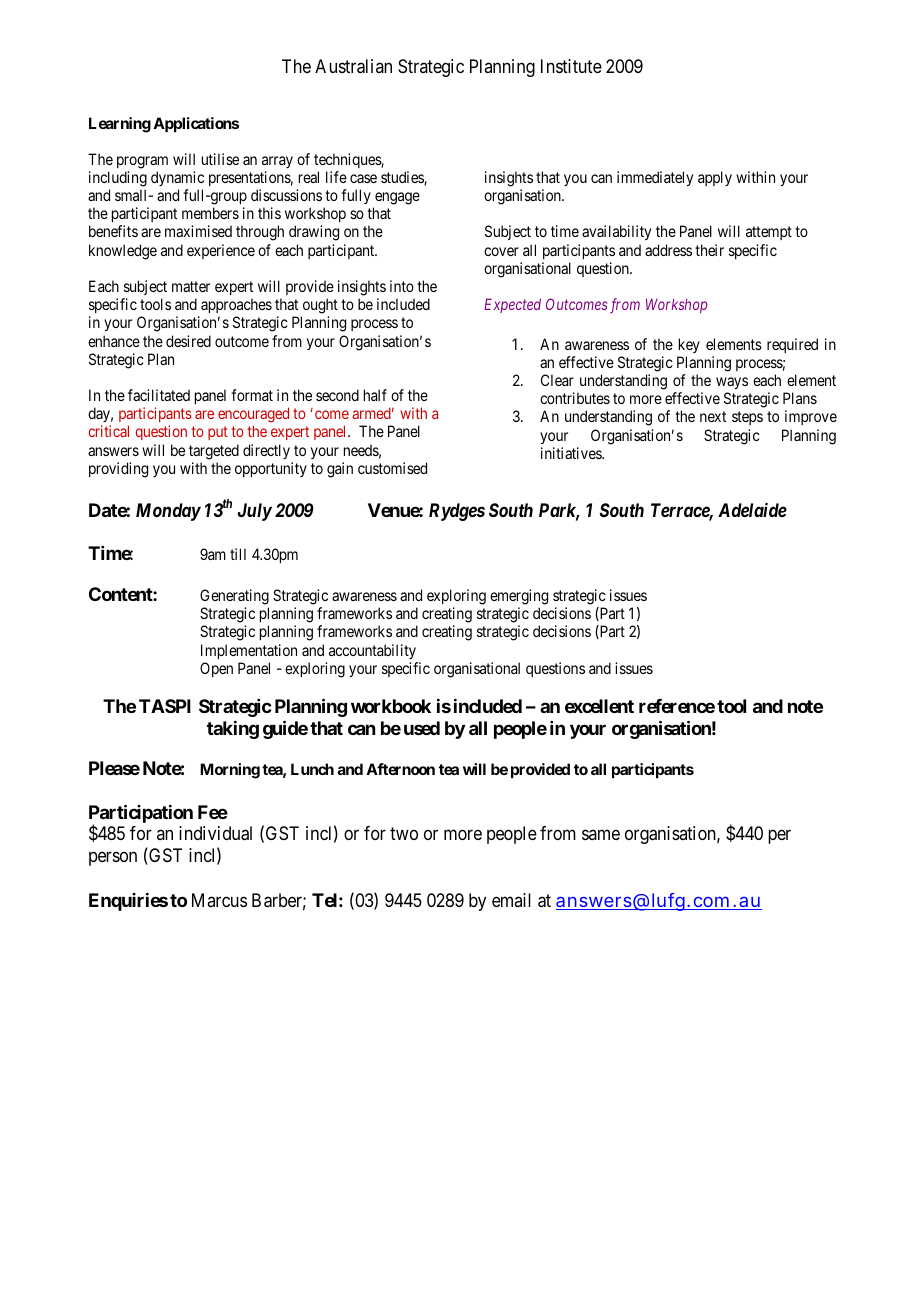 Image resolution: width=924 pixels, height=1308 pixels. Describe the element at coordinates (120, 125) in the screenshot. I see `Learning` at that location.
